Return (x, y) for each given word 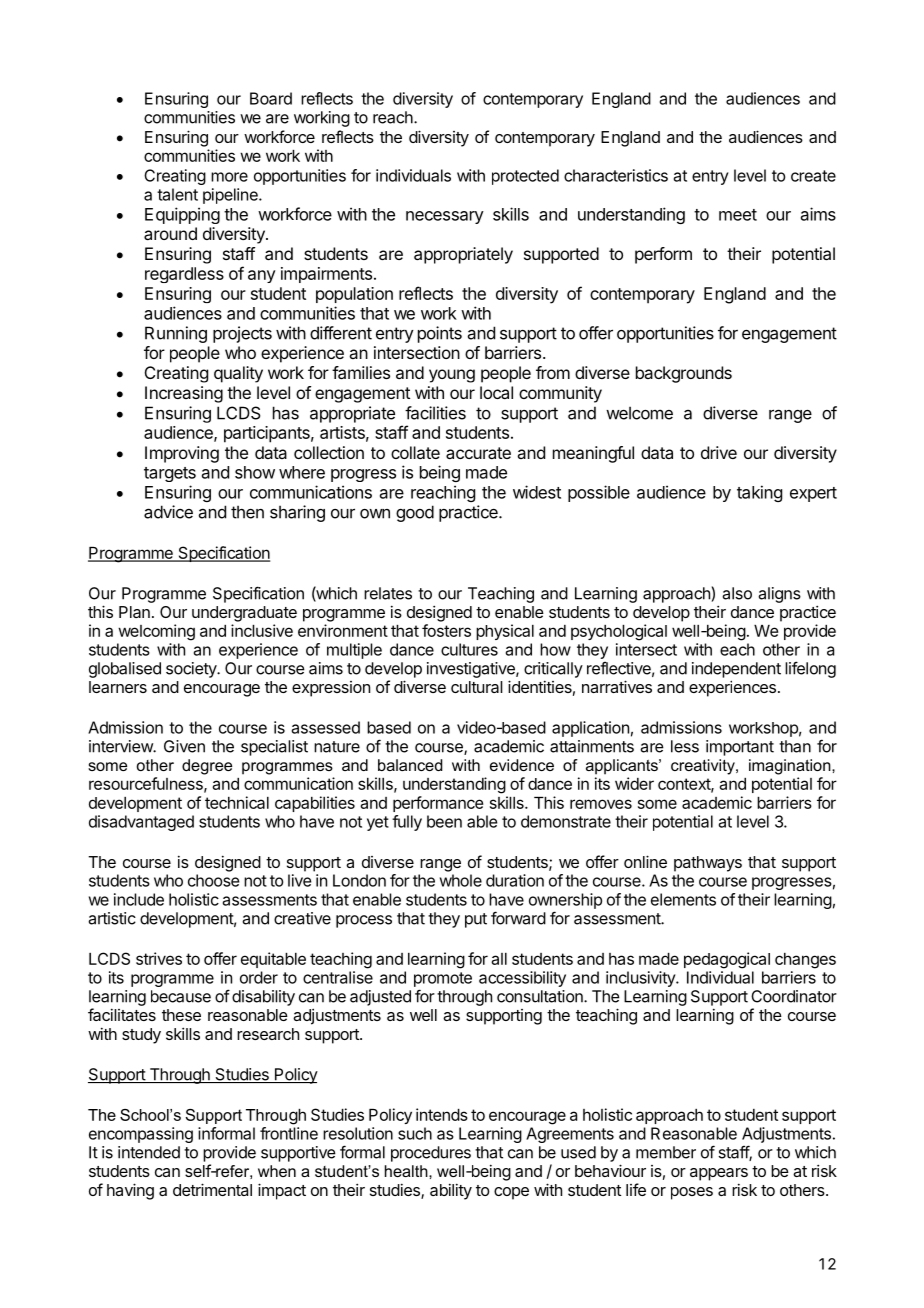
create (813, 176)
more (229, 177)
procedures (431, 1154)
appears (719, 1174)
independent (736, 670)
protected (525, 177)
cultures (469, 649)
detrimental (212, 1189)
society (192, 670)
